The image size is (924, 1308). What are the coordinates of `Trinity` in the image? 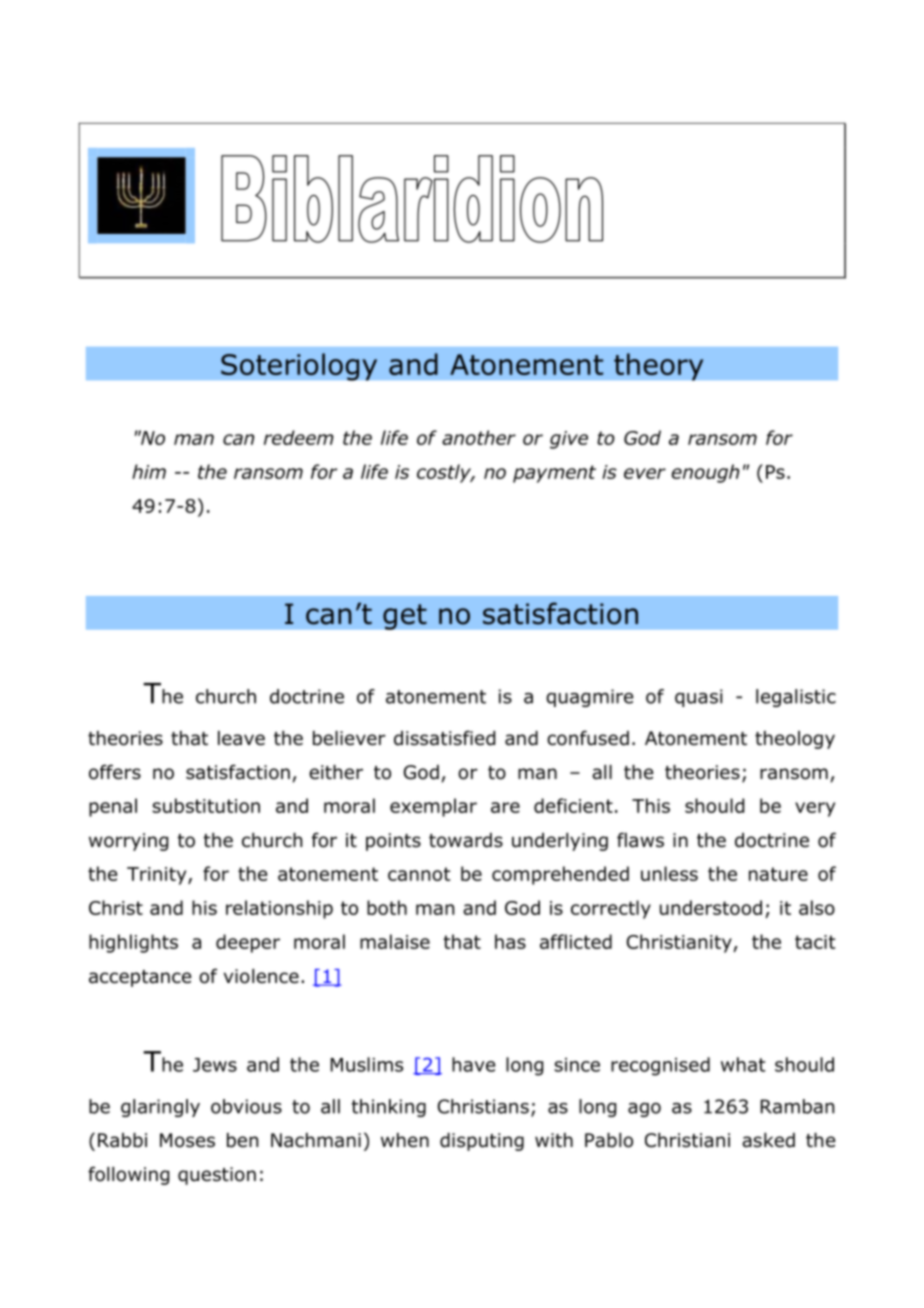 It's located at (158, 876).
